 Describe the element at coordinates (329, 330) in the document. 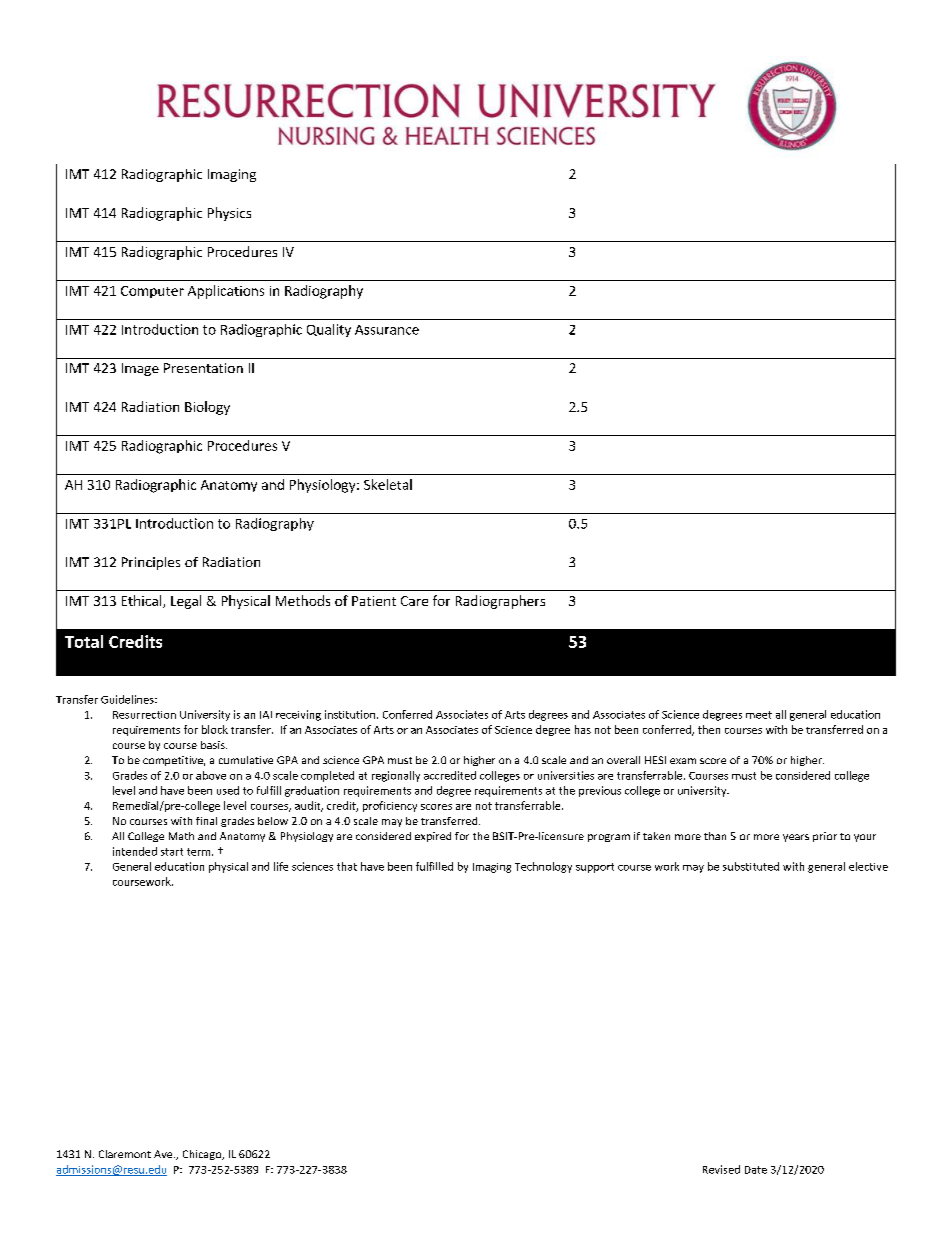

I see `Quality` at that location.
